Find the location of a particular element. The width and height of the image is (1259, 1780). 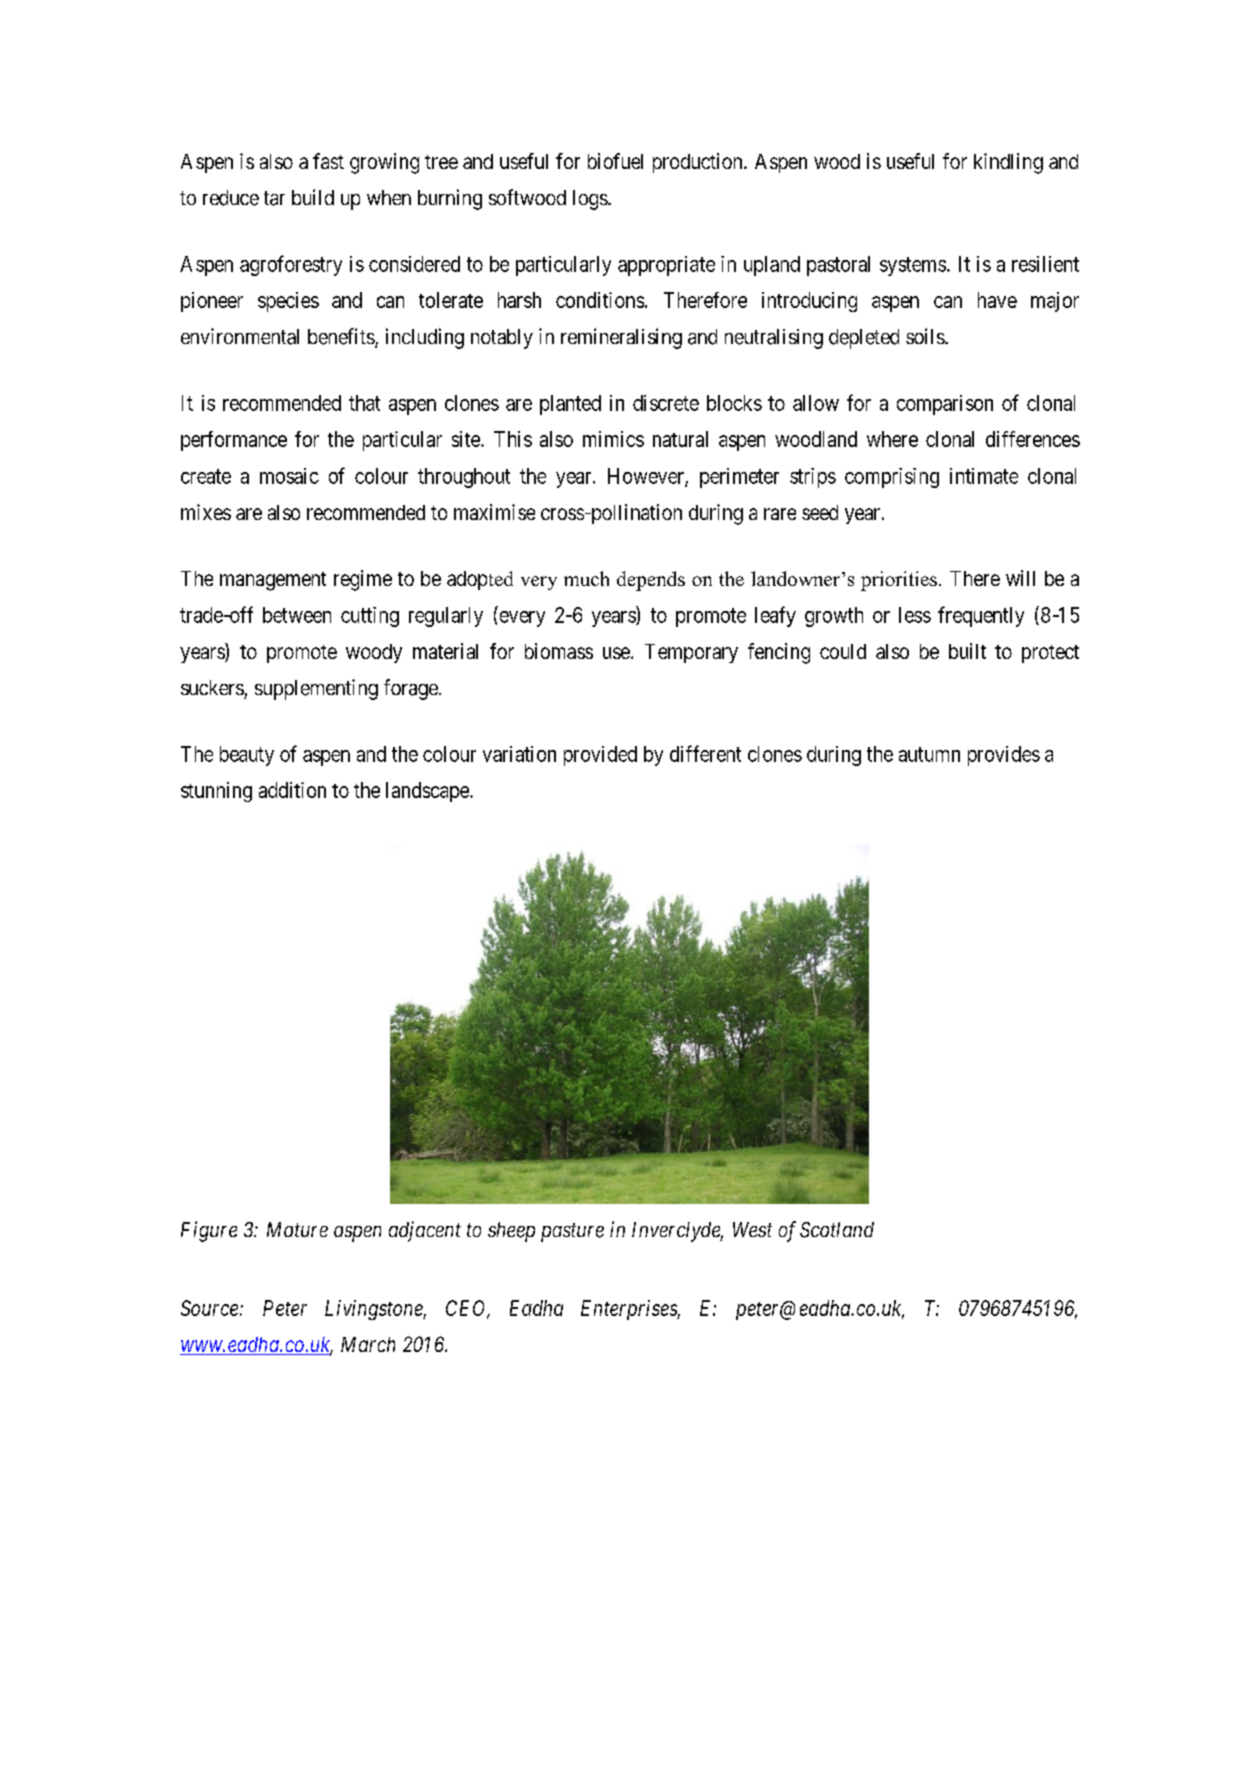

autumn is located at coordinates (929, 754).
